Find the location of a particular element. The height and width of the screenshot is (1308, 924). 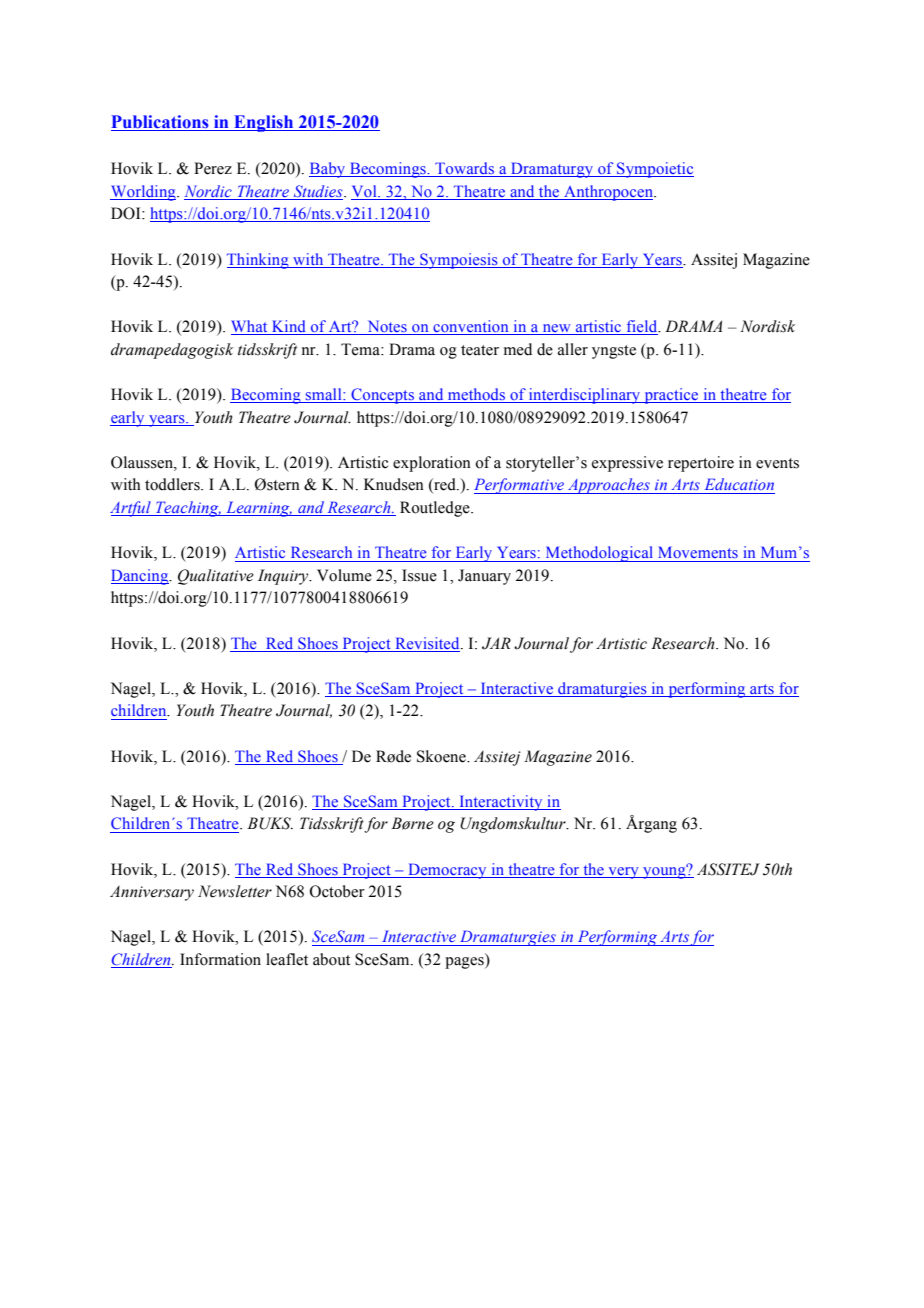

Routledge is located at coordinates (436, 509).
